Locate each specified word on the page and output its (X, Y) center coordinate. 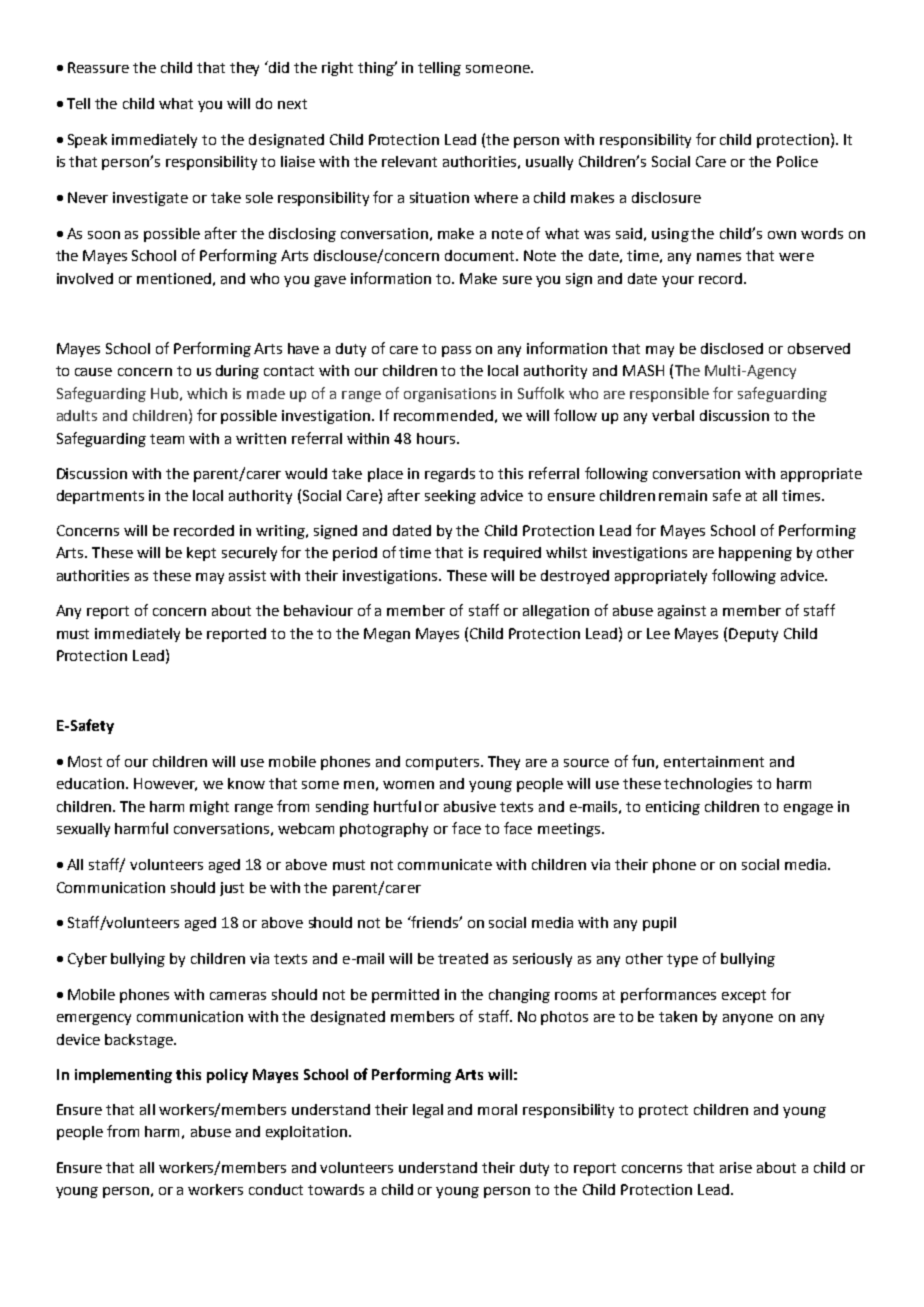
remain (683, 495)
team (167, 439)
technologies (708, 785)
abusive (470, 806)
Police (797, 161)
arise (736, 1167)
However (165, 784)
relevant (409, 161)
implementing (123, 1076)
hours (437, 438)
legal (428, 1111)
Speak (87, 141)
